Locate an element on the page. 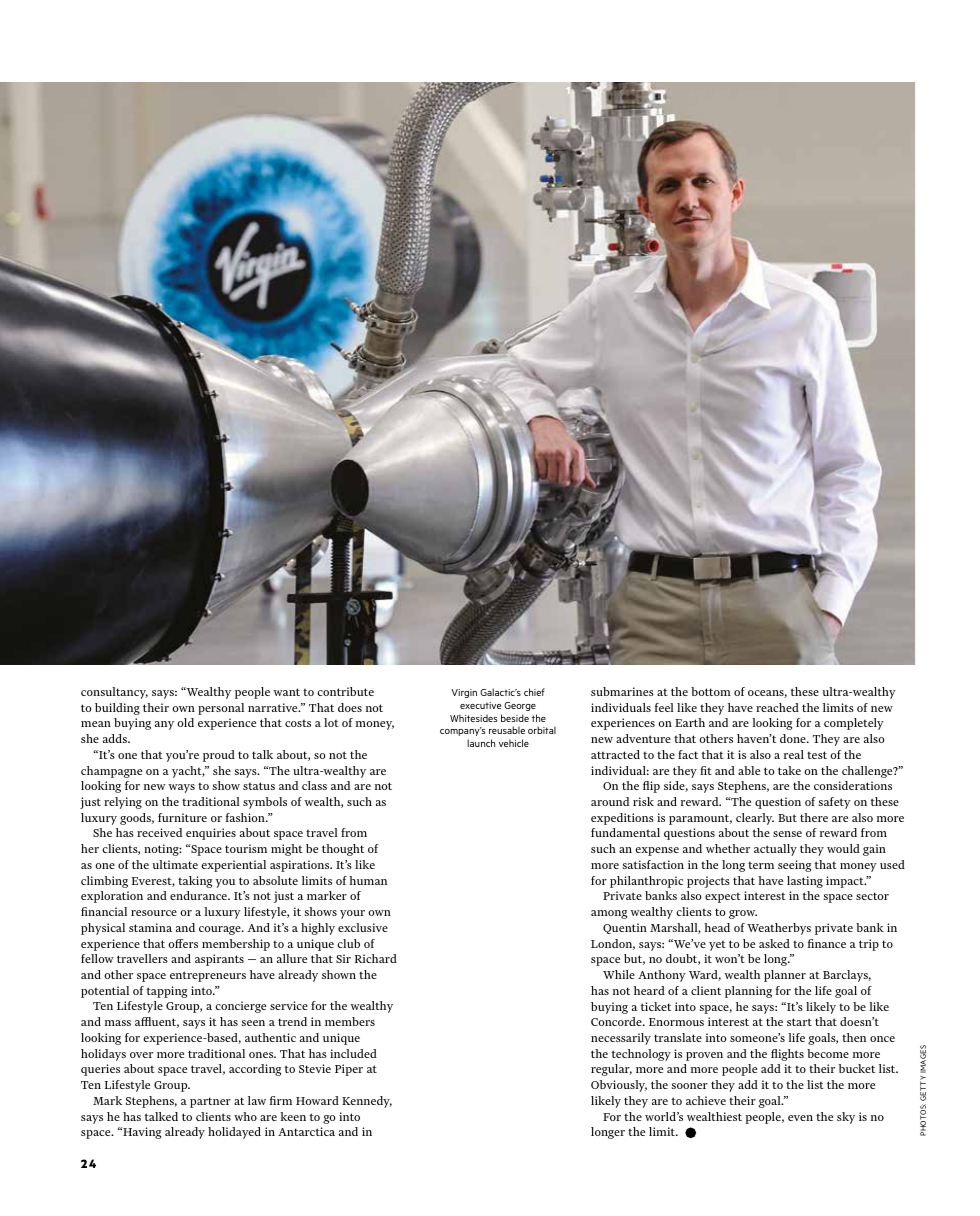 This page has width=980, height=1216. sense is located at coordinates (787, 834).
